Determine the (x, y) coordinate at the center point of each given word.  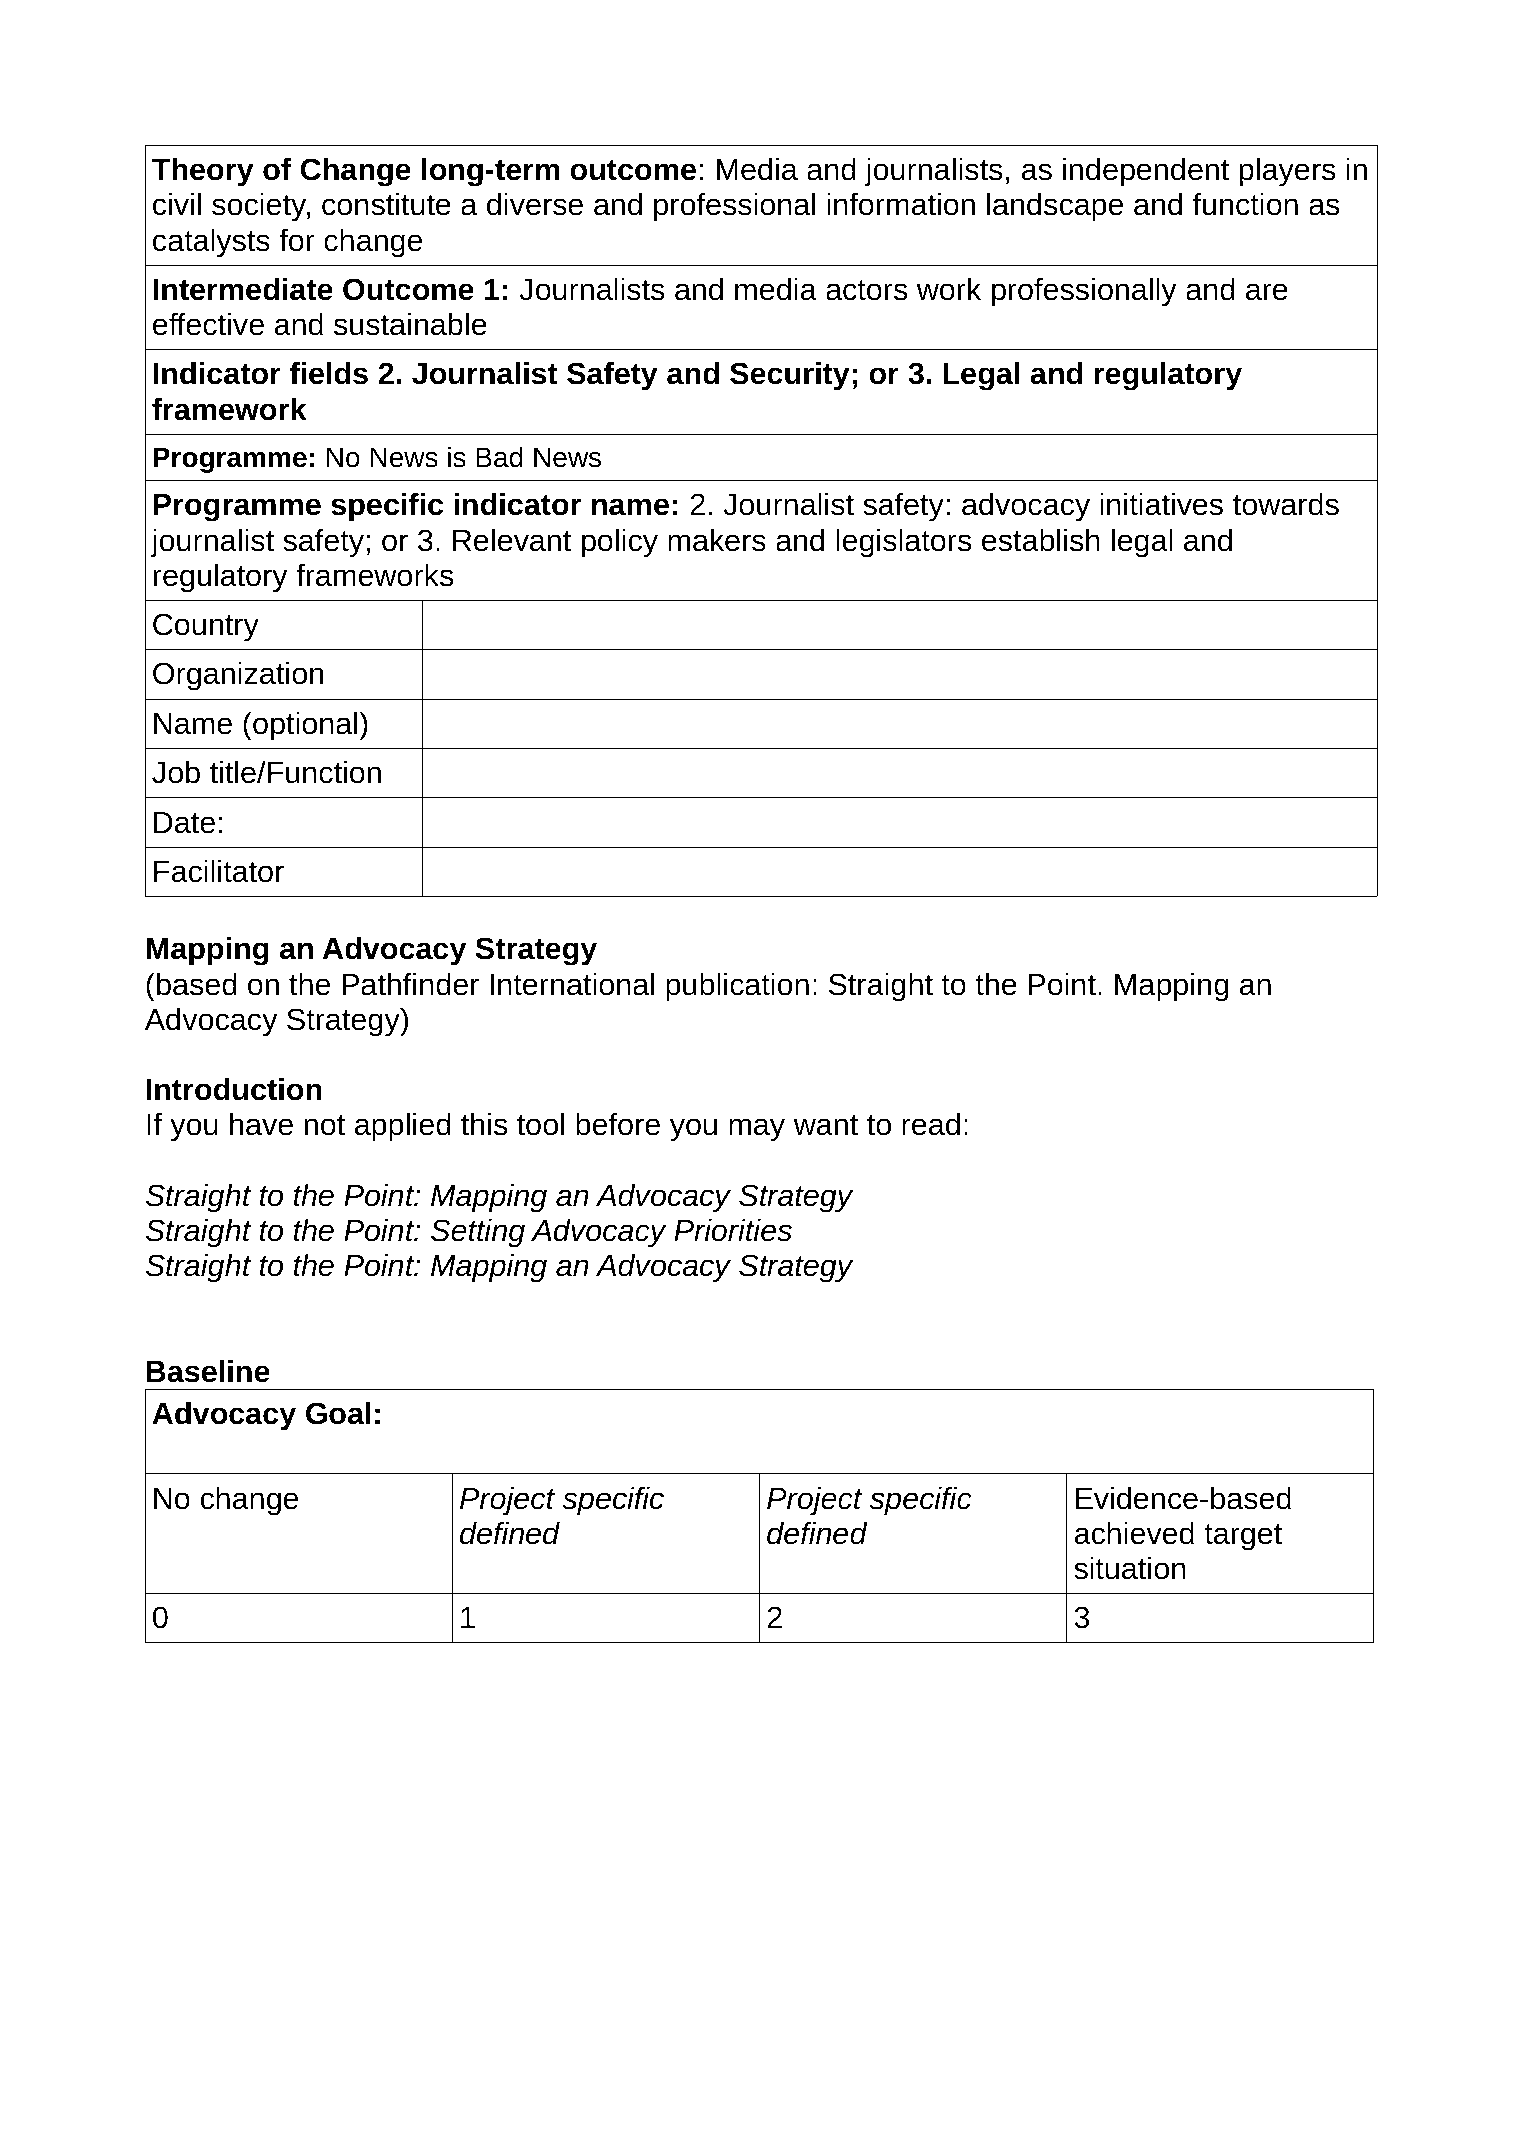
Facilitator (219, 871)
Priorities (733, 1230)
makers (717, 540)
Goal (338, 1413)
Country (206, 627)
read (931, 1124)
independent (1146, 172)
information (901, 204)
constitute (386, 204)
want (826, 1125)
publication (737, 987)
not (325, 1125)
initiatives (1161, 504)
